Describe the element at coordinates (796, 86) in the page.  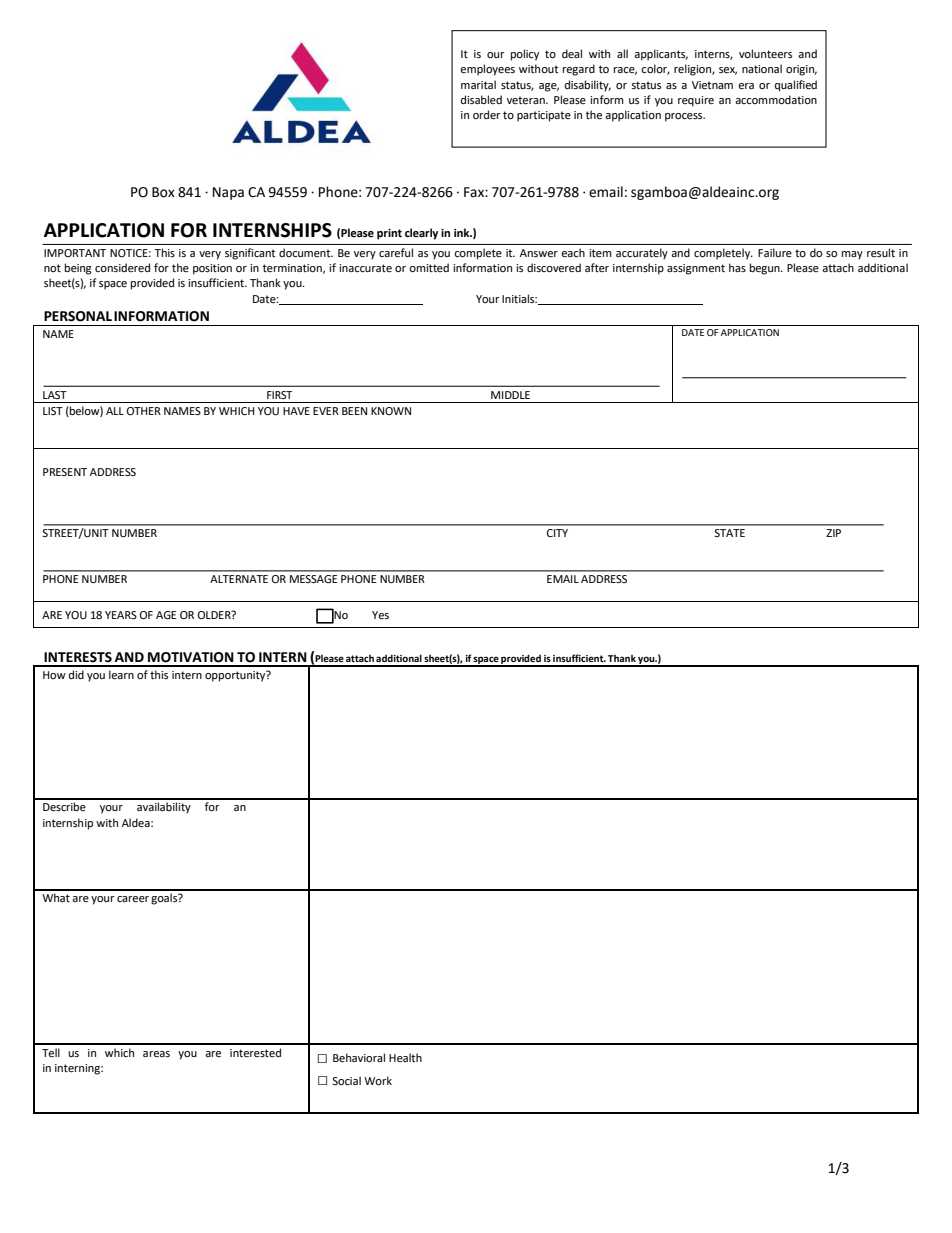
I see `qualified` at that location.
